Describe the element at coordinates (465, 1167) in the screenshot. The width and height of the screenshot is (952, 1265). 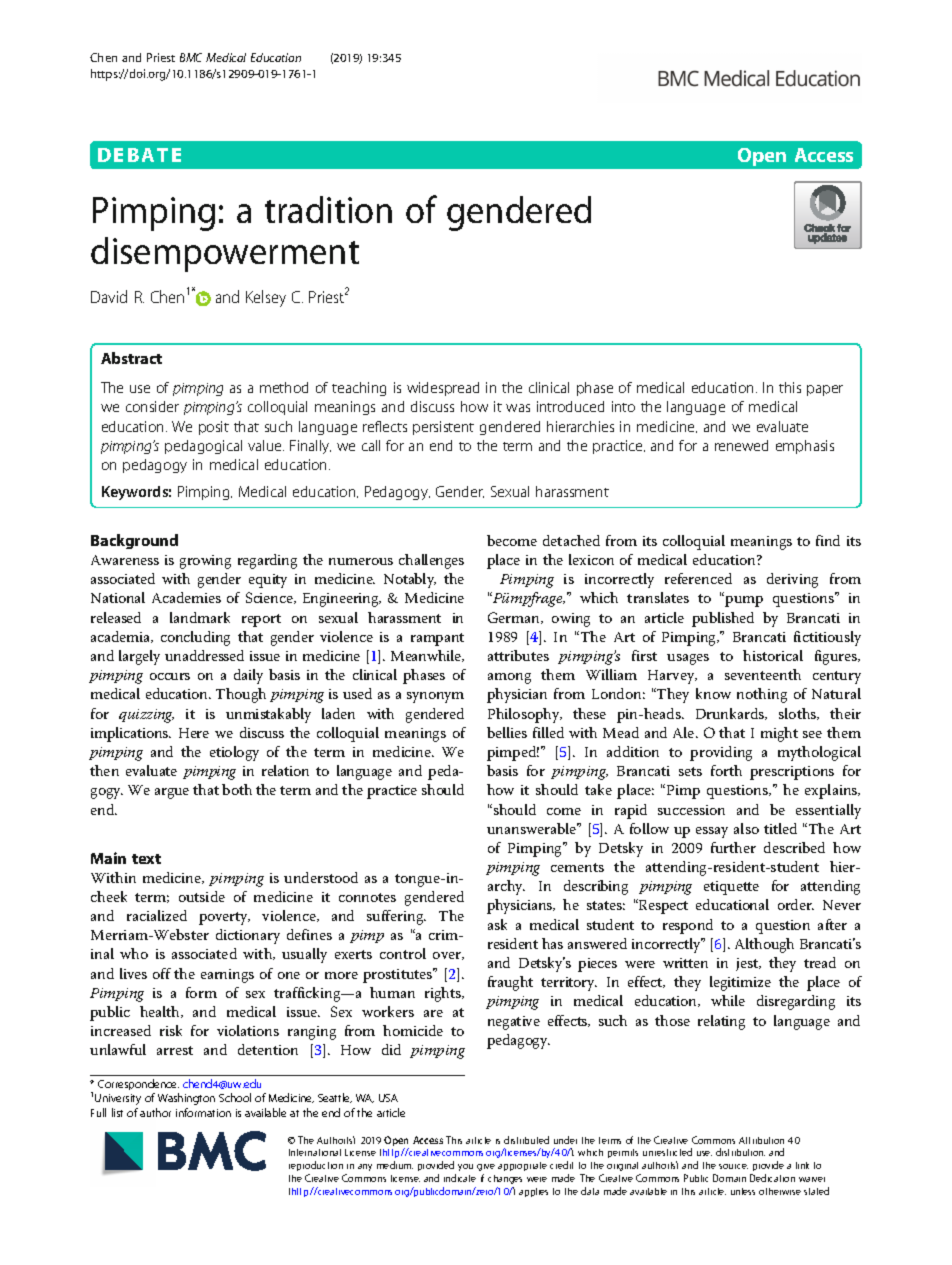
I see `you` at that location.
